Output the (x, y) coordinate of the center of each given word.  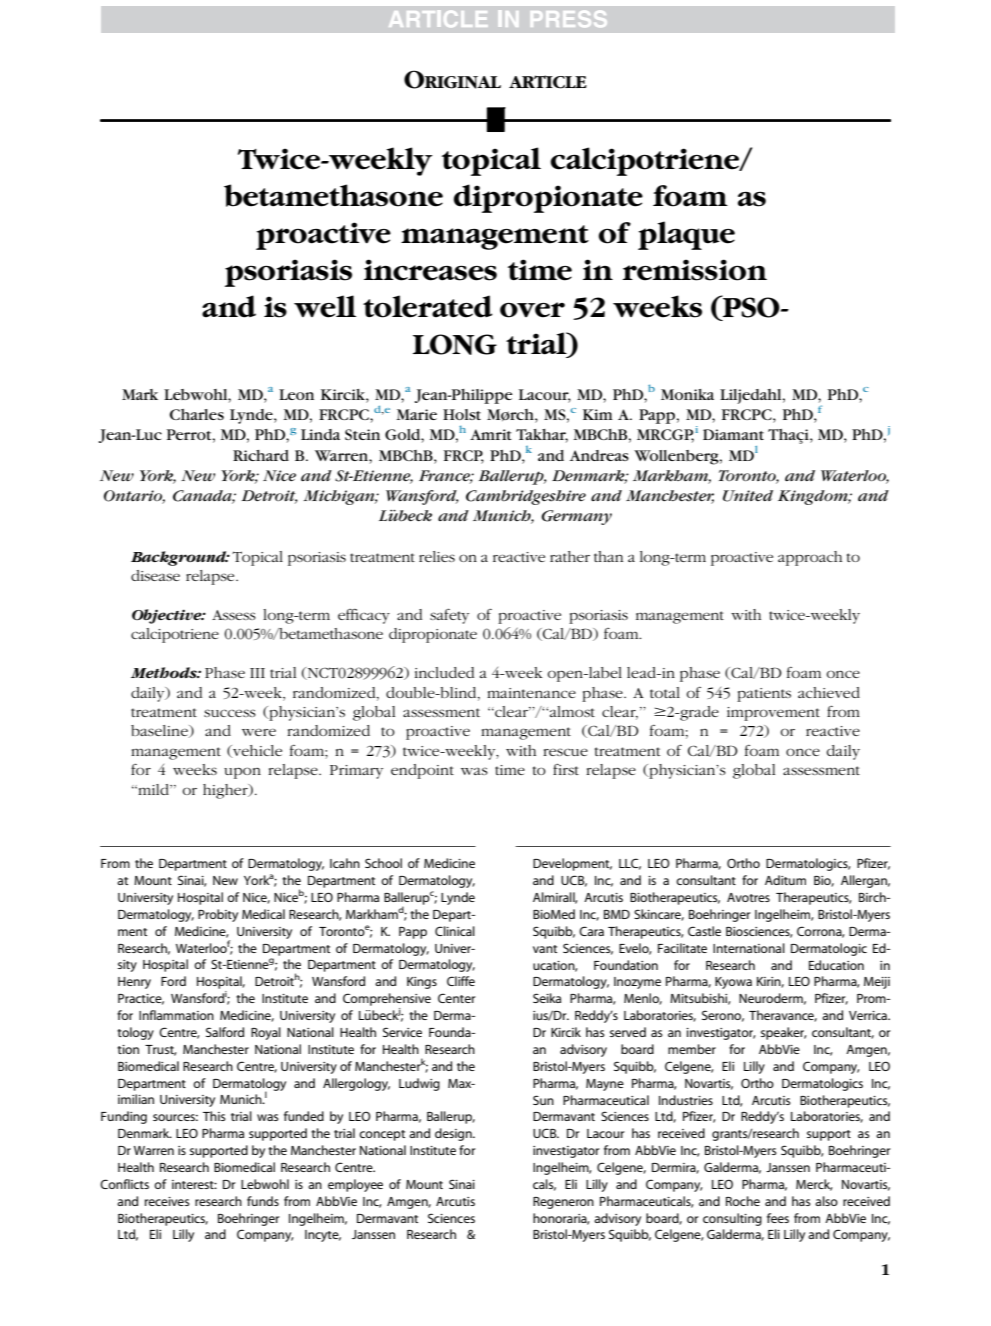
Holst (462, 414)
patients (764, 695)
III (257, 673)
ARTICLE (548, 82)
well (325, 306)
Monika (687, 394)
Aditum (785, 880)
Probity (218, 915)
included (444, 672)
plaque (686, 235)
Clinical (455, 931)
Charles (197, 414)
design (454, 1134)
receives (167, 1201)
